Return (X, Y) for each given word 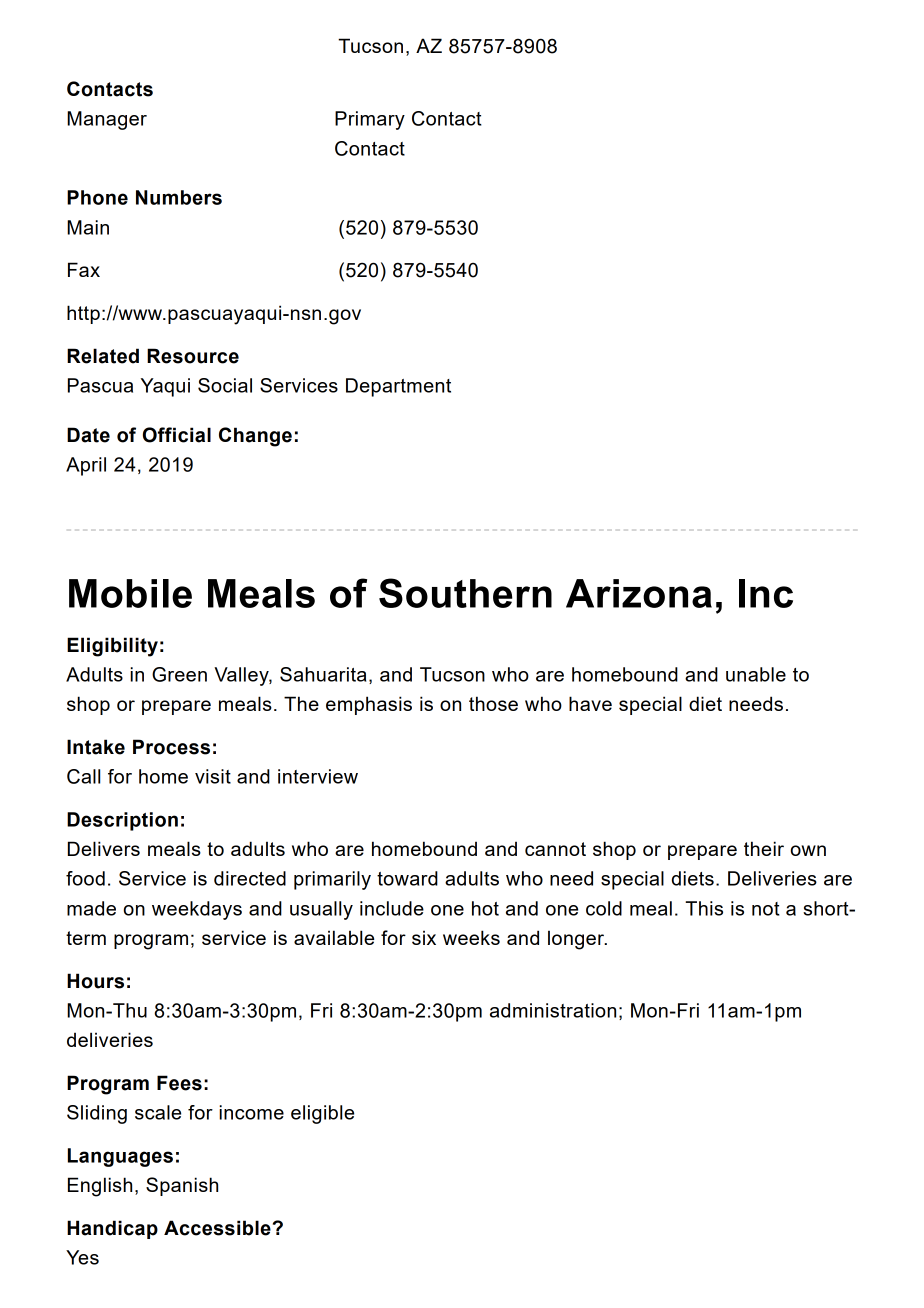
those (493, 703)
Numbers (179, 197)
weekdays (197, 910)
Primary (370, 120)
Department (398, 387)
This (704, 908)
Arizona (639, 593)
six (424, 937)
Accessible (217, 1228)
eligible (322, 1114)
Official (177, 435)
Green (179, 674)
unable (756, 674)
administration (553, 1010)
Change (255, 437)
